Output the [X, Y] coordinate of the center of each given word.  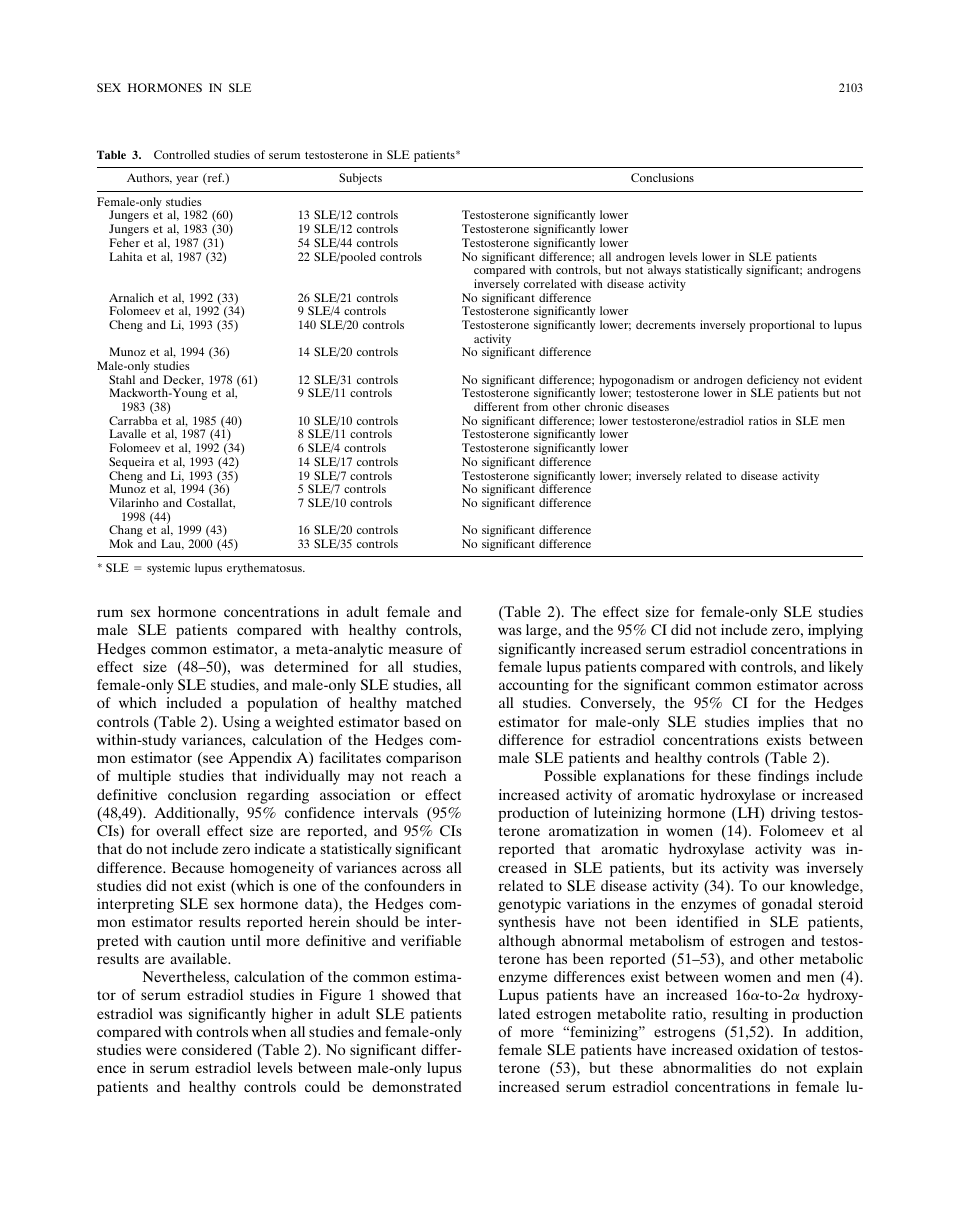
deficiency [773, 382]
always [664, 271]
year [187, 180]
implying [835, 631]
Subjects [360, 179]
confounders [404, 885]
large [543, 631]
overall [178, 830]
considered [217, 1049]
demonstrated [416, 1086]
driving [793, 814]
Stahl [122, 379]
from [535, 406]
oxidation [768, 1049]
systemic [168, 569]
